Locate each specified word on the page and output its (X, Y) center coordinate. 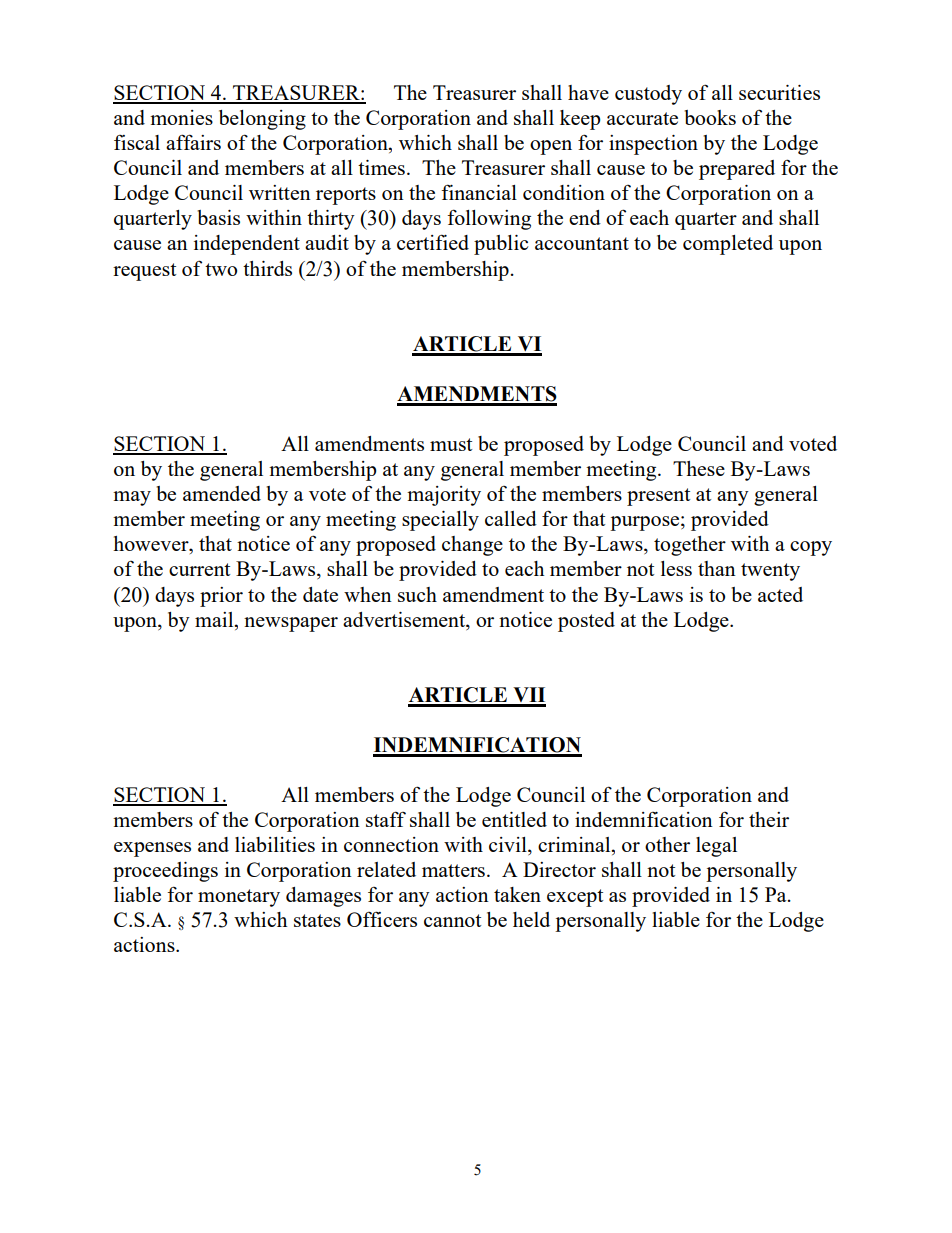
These (699, 468)
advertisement (405, 619)
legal (716, 847)
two (221, 269)
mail (215, 619)
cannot (452, 920)
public (501, 245)
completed (728, 245)
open (551, 147)
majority (444, 496)
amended (222, 493)
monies (181, 117)
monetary (239, 898)
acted (780, 594)
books (710, 117)
